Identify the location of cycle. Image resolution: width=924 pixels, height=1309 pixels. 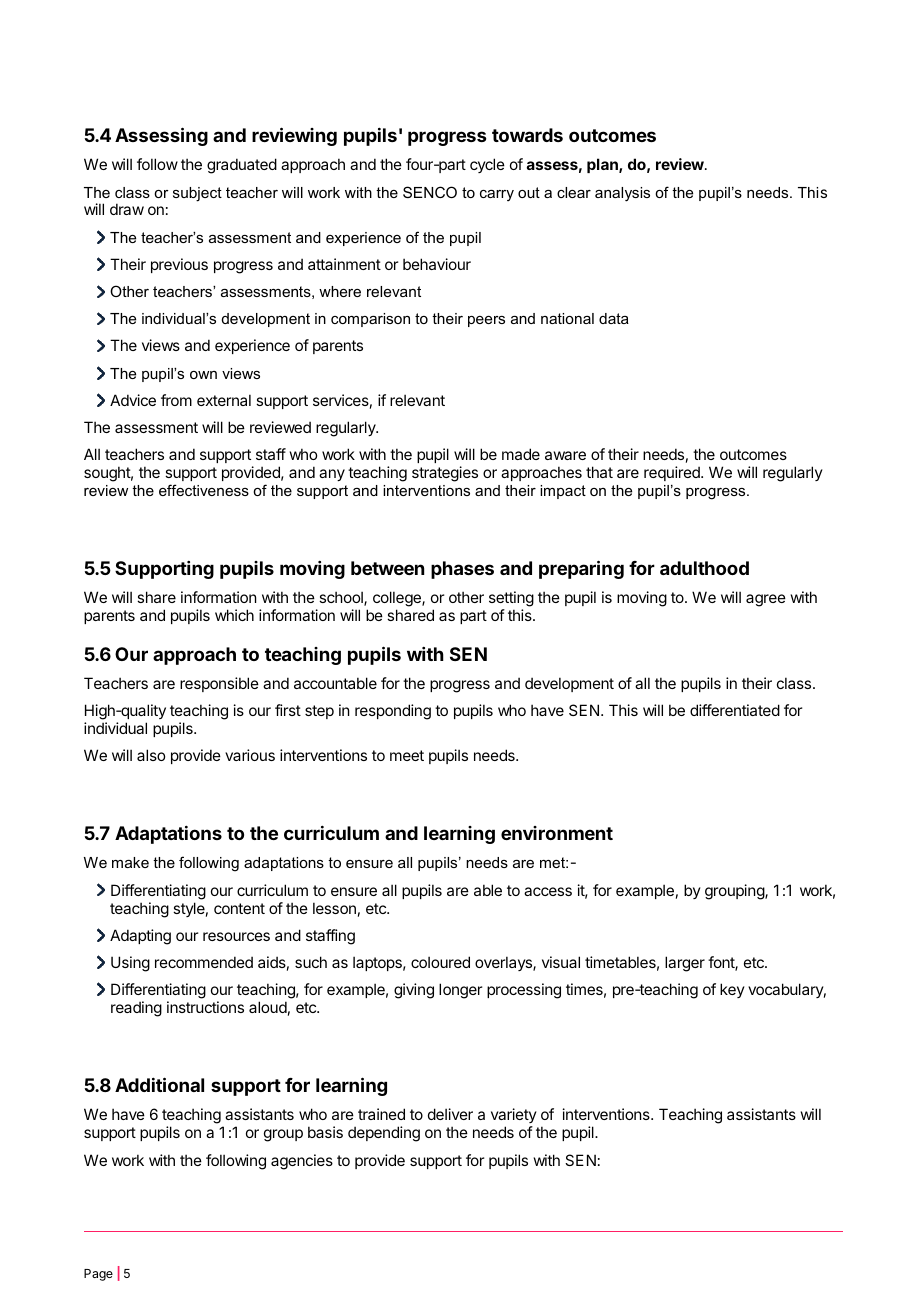
(487, 165).
